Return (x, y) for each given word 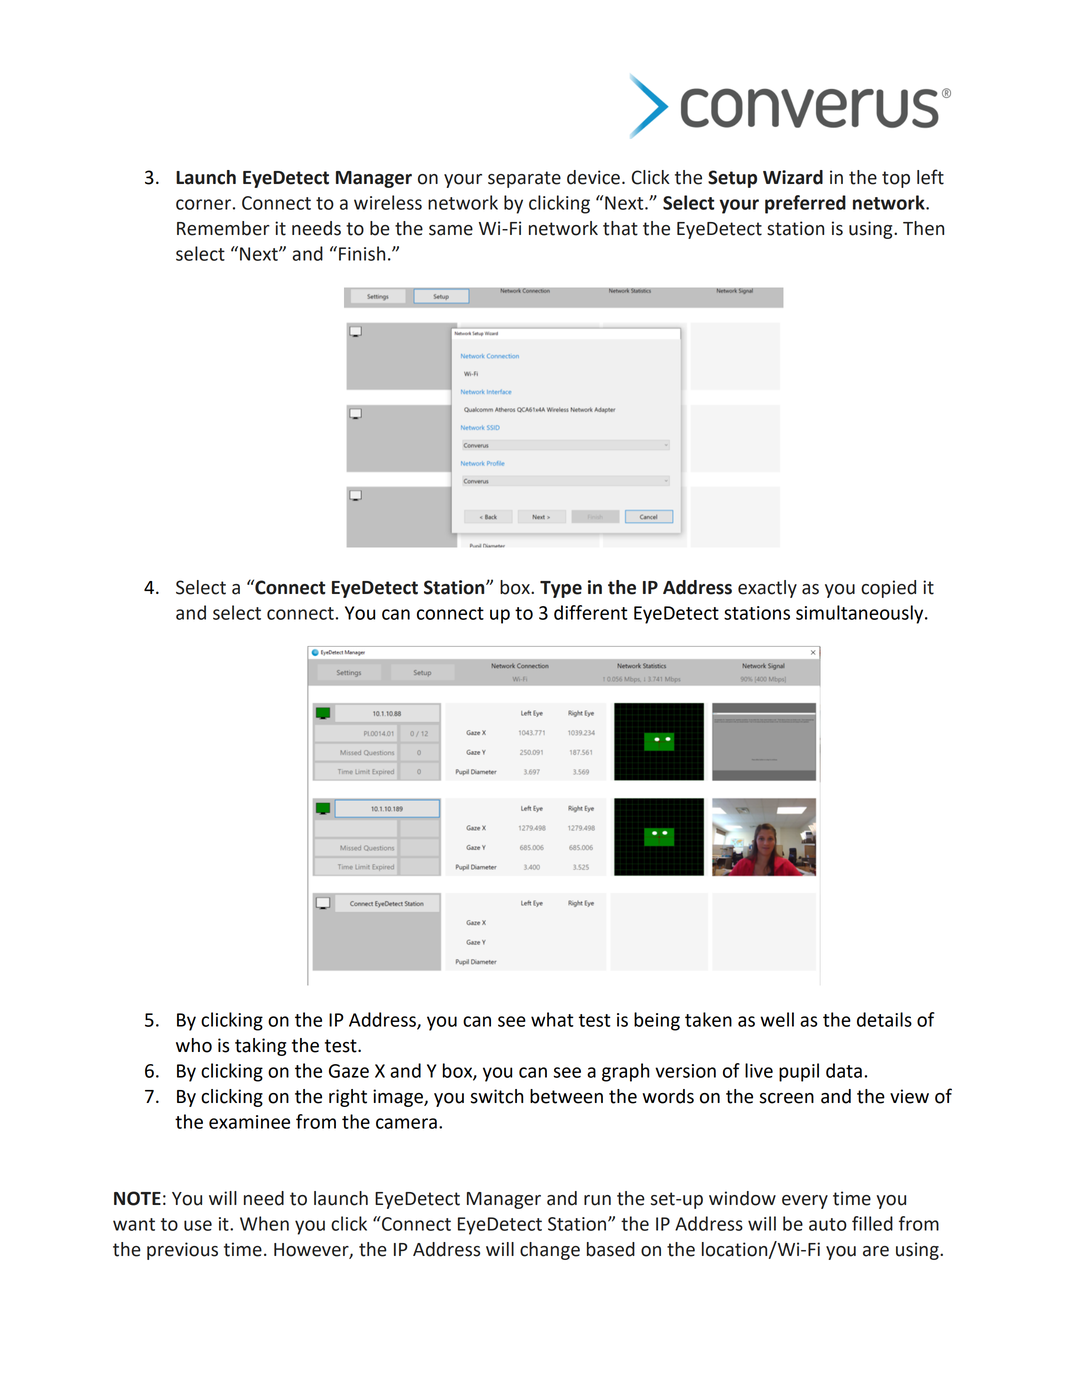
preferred (805, 204)
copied (888, 589)
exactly (767, 589)
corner (203, 204)
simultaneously (861, 614)
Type (561, 589)
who (194, 1045)
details (884, 1019)
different (591, 612)
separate (524, 179)
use (198, 1225)
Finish (362, 253)
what (552, 1019)
